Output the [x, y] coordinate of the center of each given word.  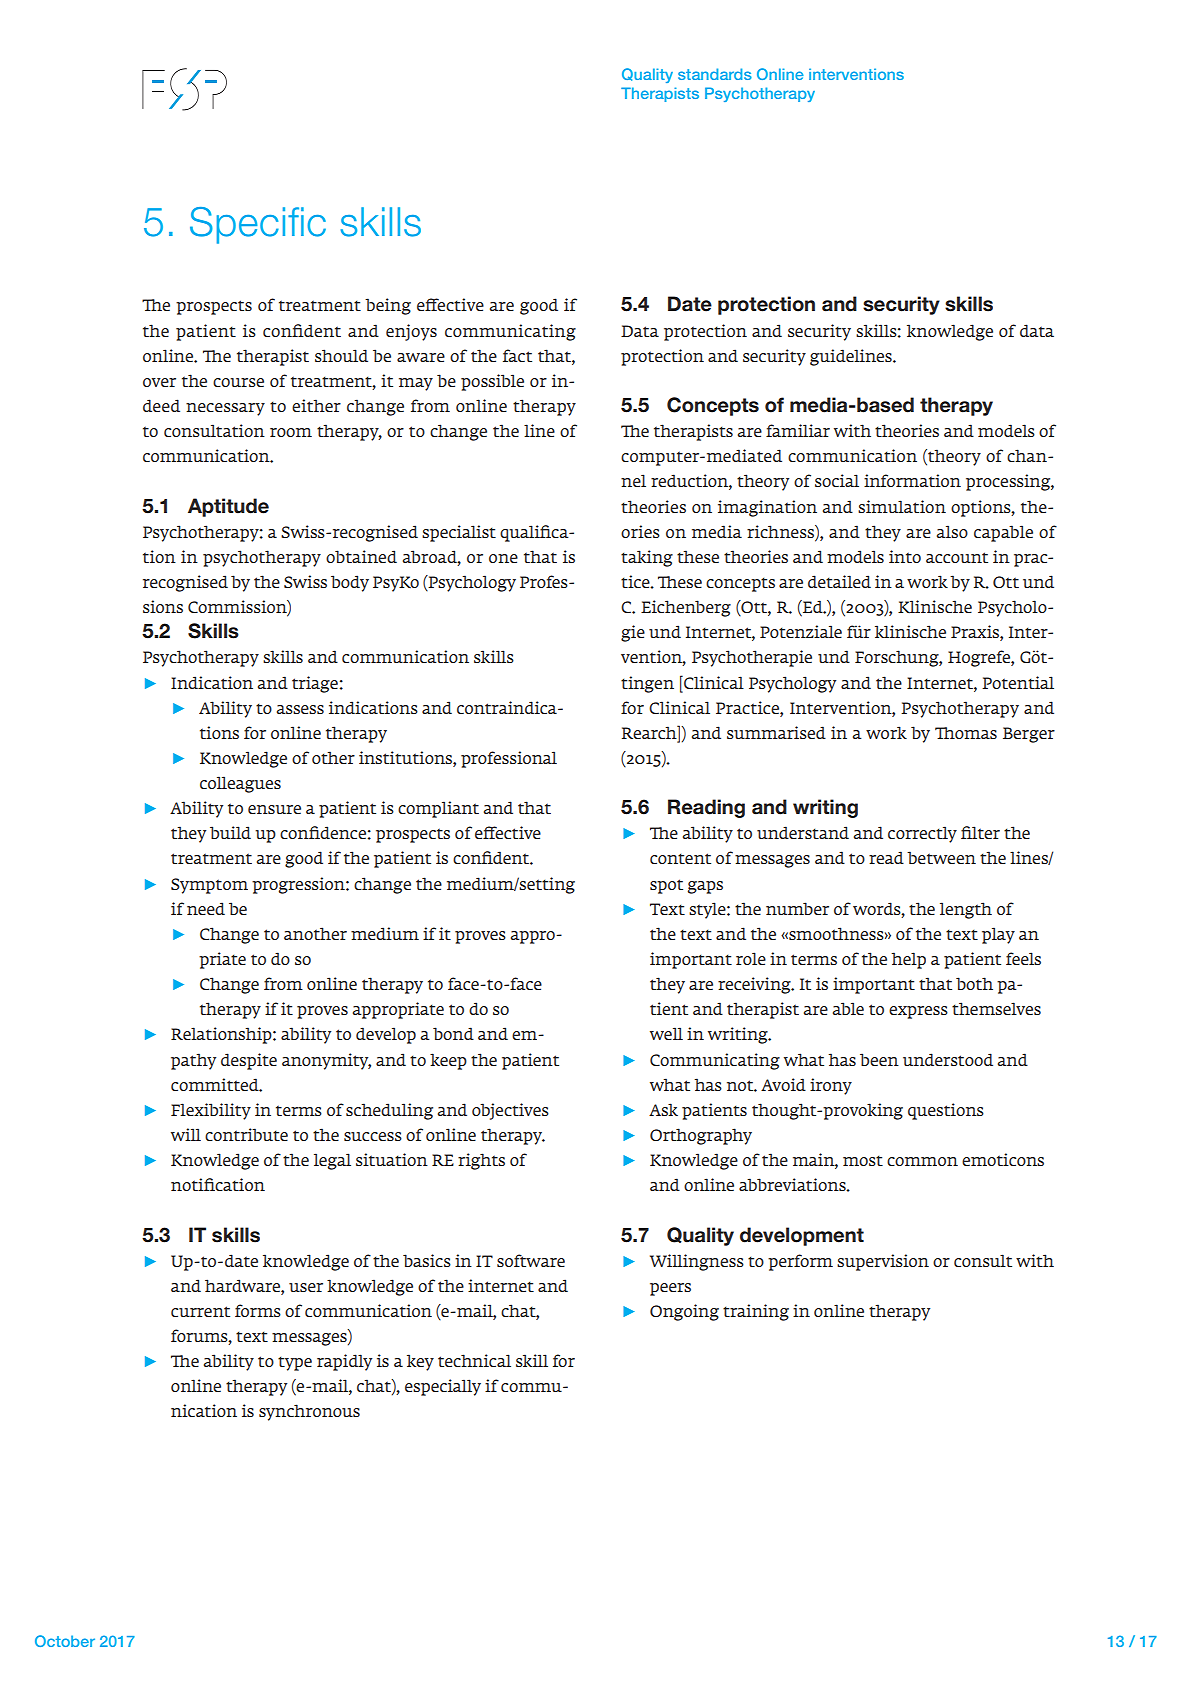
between [941, 857]
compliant [438, 809]
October [65, 1641]
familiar [798, 430]
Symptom [209, 886]
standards [715, 74]
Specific [258, 225]
